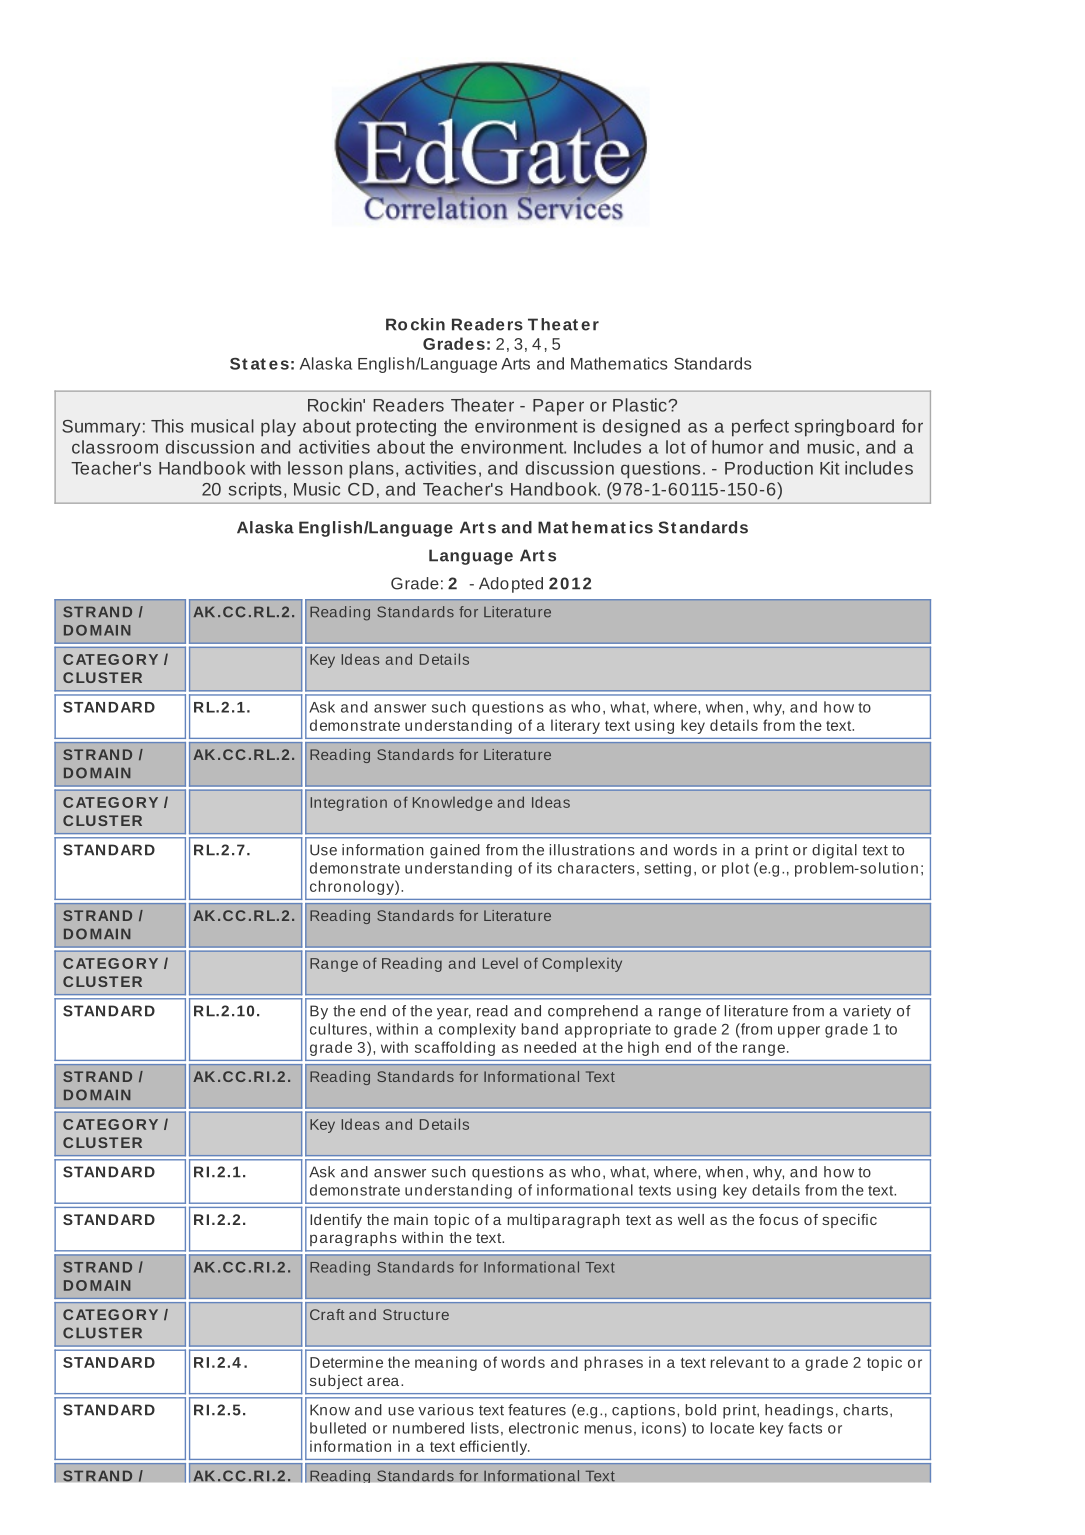  Describe the element at coordinates (735, 869) in the screenshot. I see `plot` at that location.
